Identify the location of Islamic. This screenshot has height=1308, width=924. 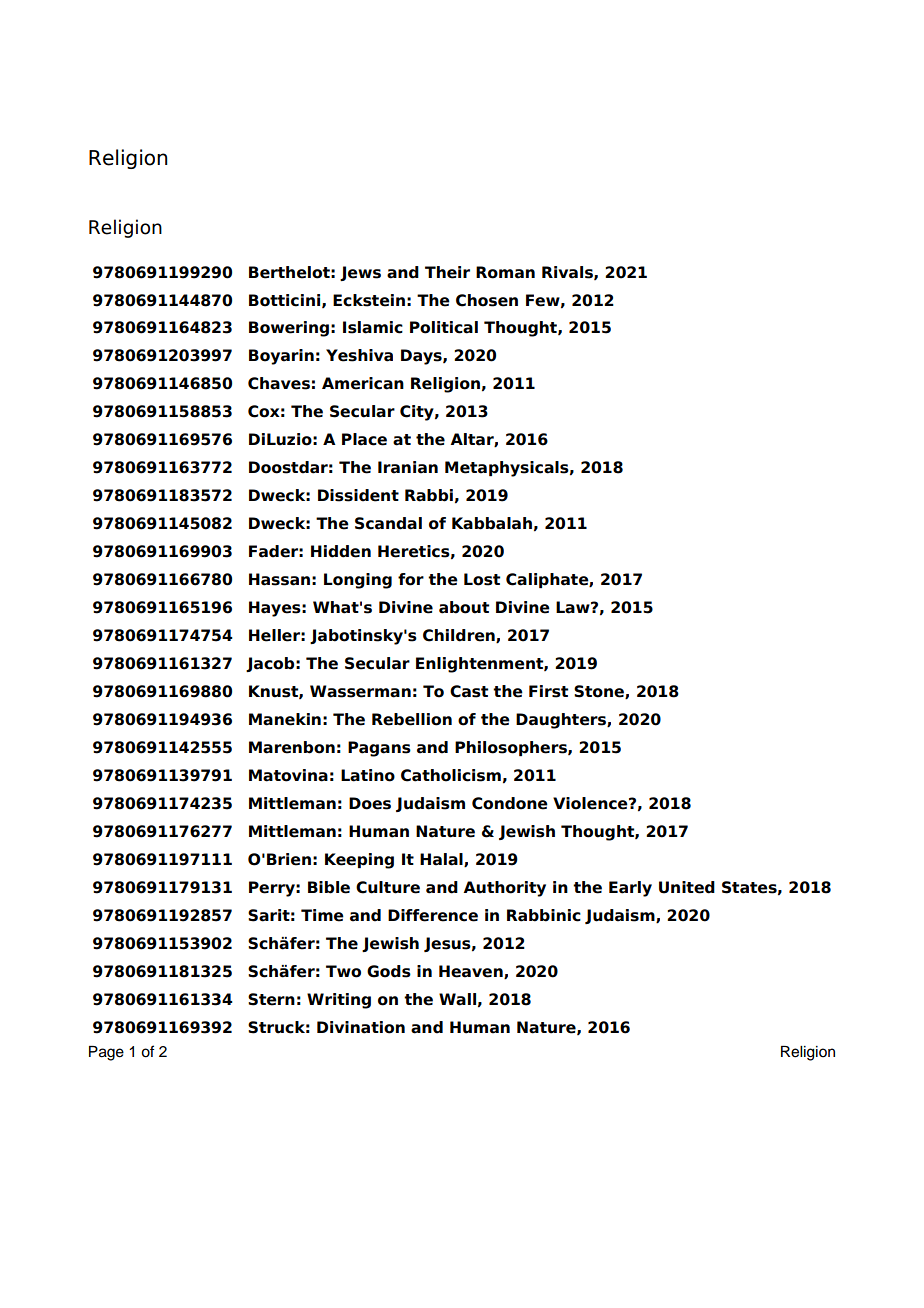
(373, 327).
